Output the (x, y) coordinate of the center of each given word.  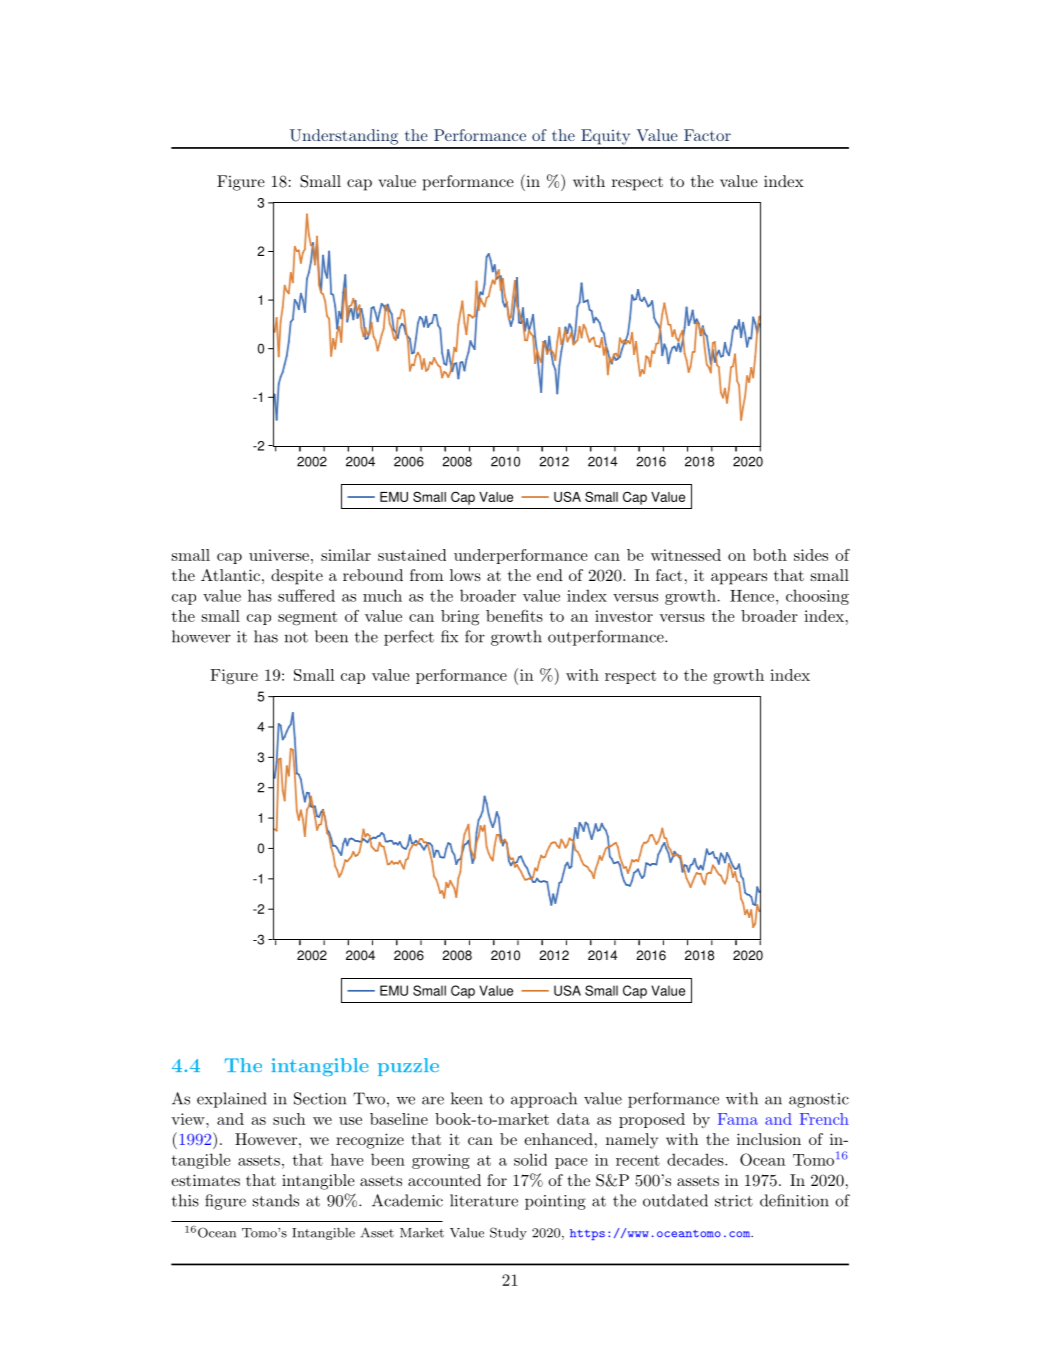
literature (484, 1200)
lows (465, 575)
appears (739, 579)
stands (276, 1200)
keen (467, 1098)
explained (232, 1100)
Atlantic (230, 575)
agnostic (819, 1100)
